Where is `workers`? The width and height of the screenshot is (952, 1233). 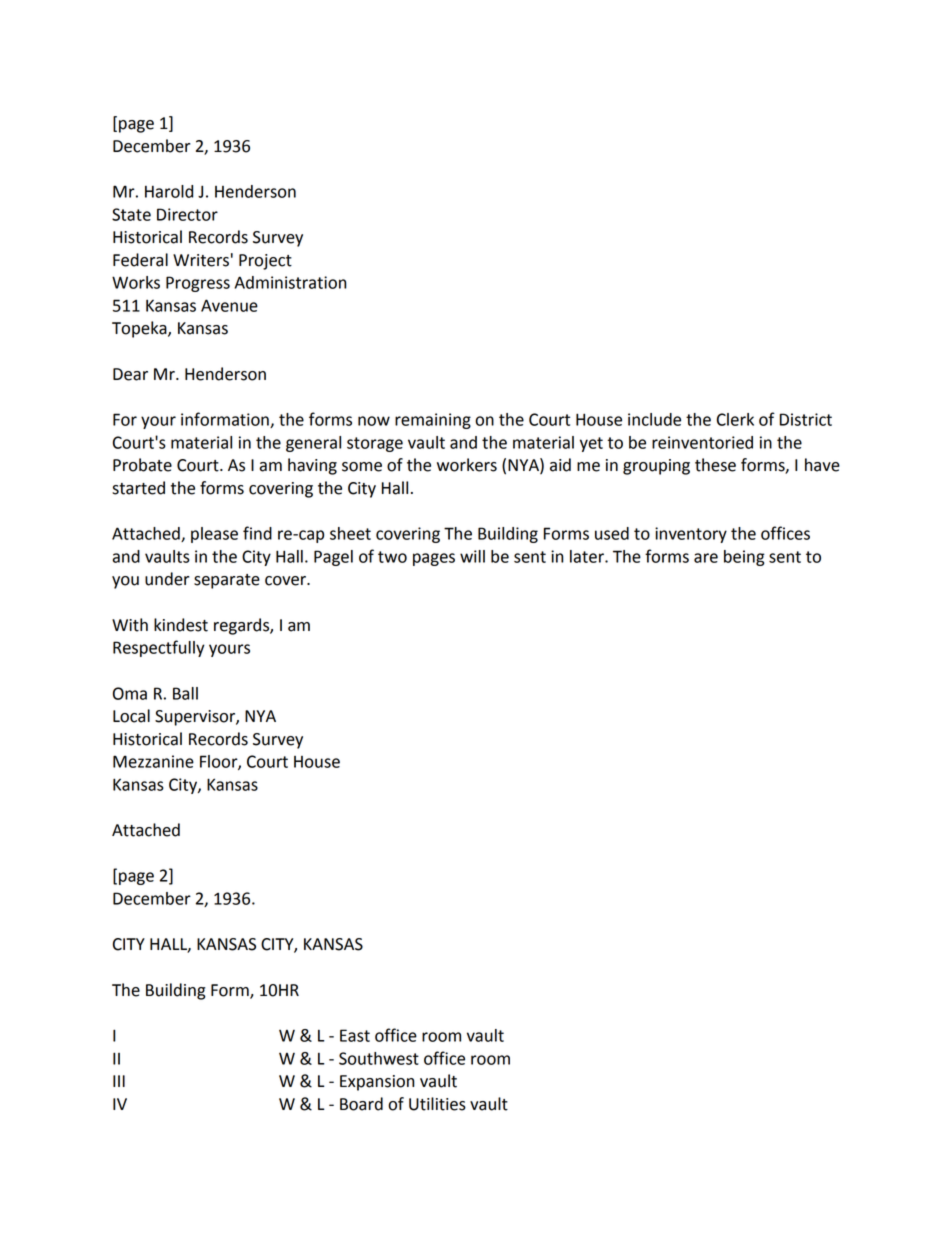
workers is located at coordinates (467, 465).
